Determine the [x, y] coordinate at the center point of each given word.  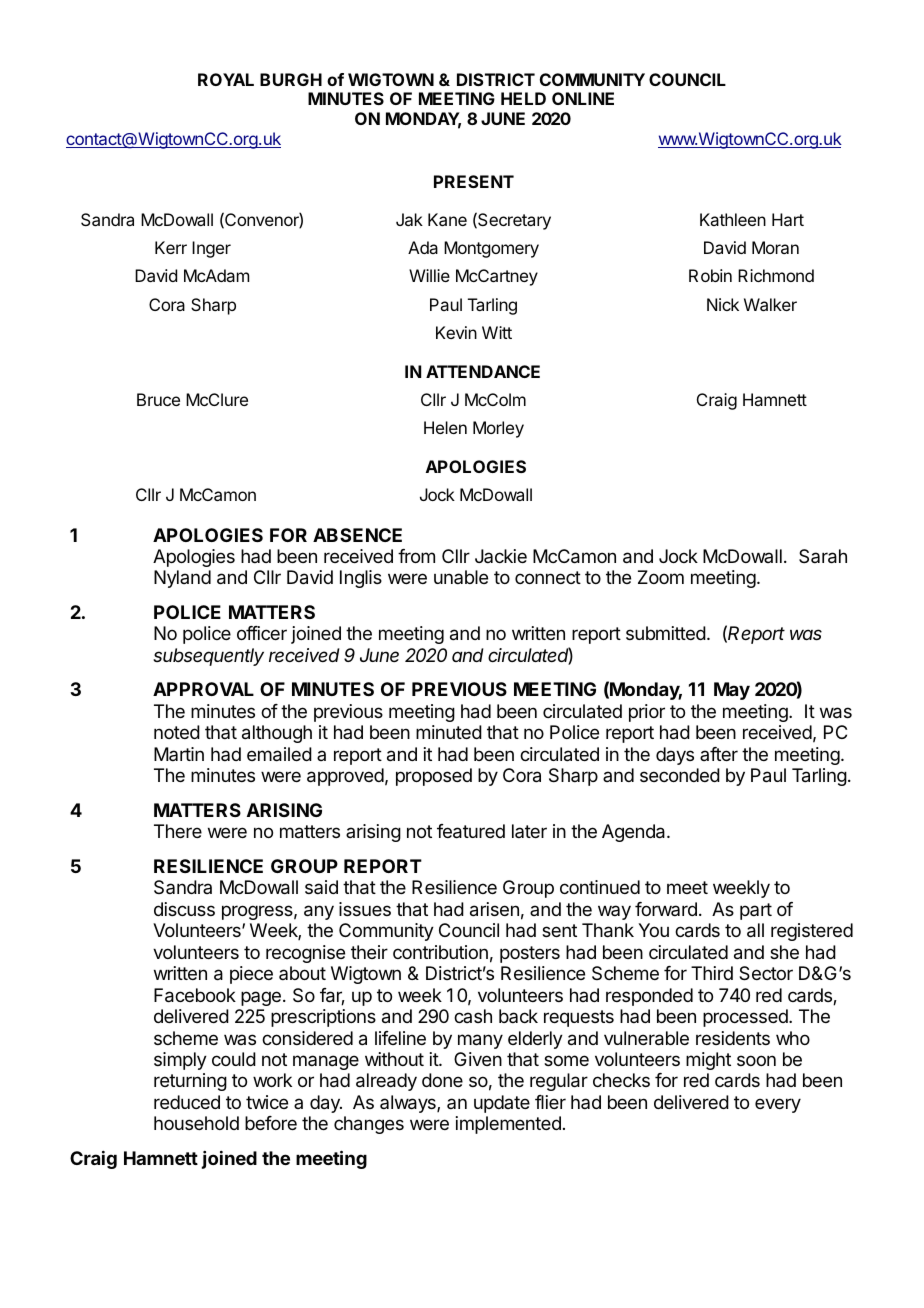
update [502, 1104]
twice [267, 1102]
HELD [523, 98]
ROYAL [226, 79]
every [778, 1105]
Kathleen [733, 219]
